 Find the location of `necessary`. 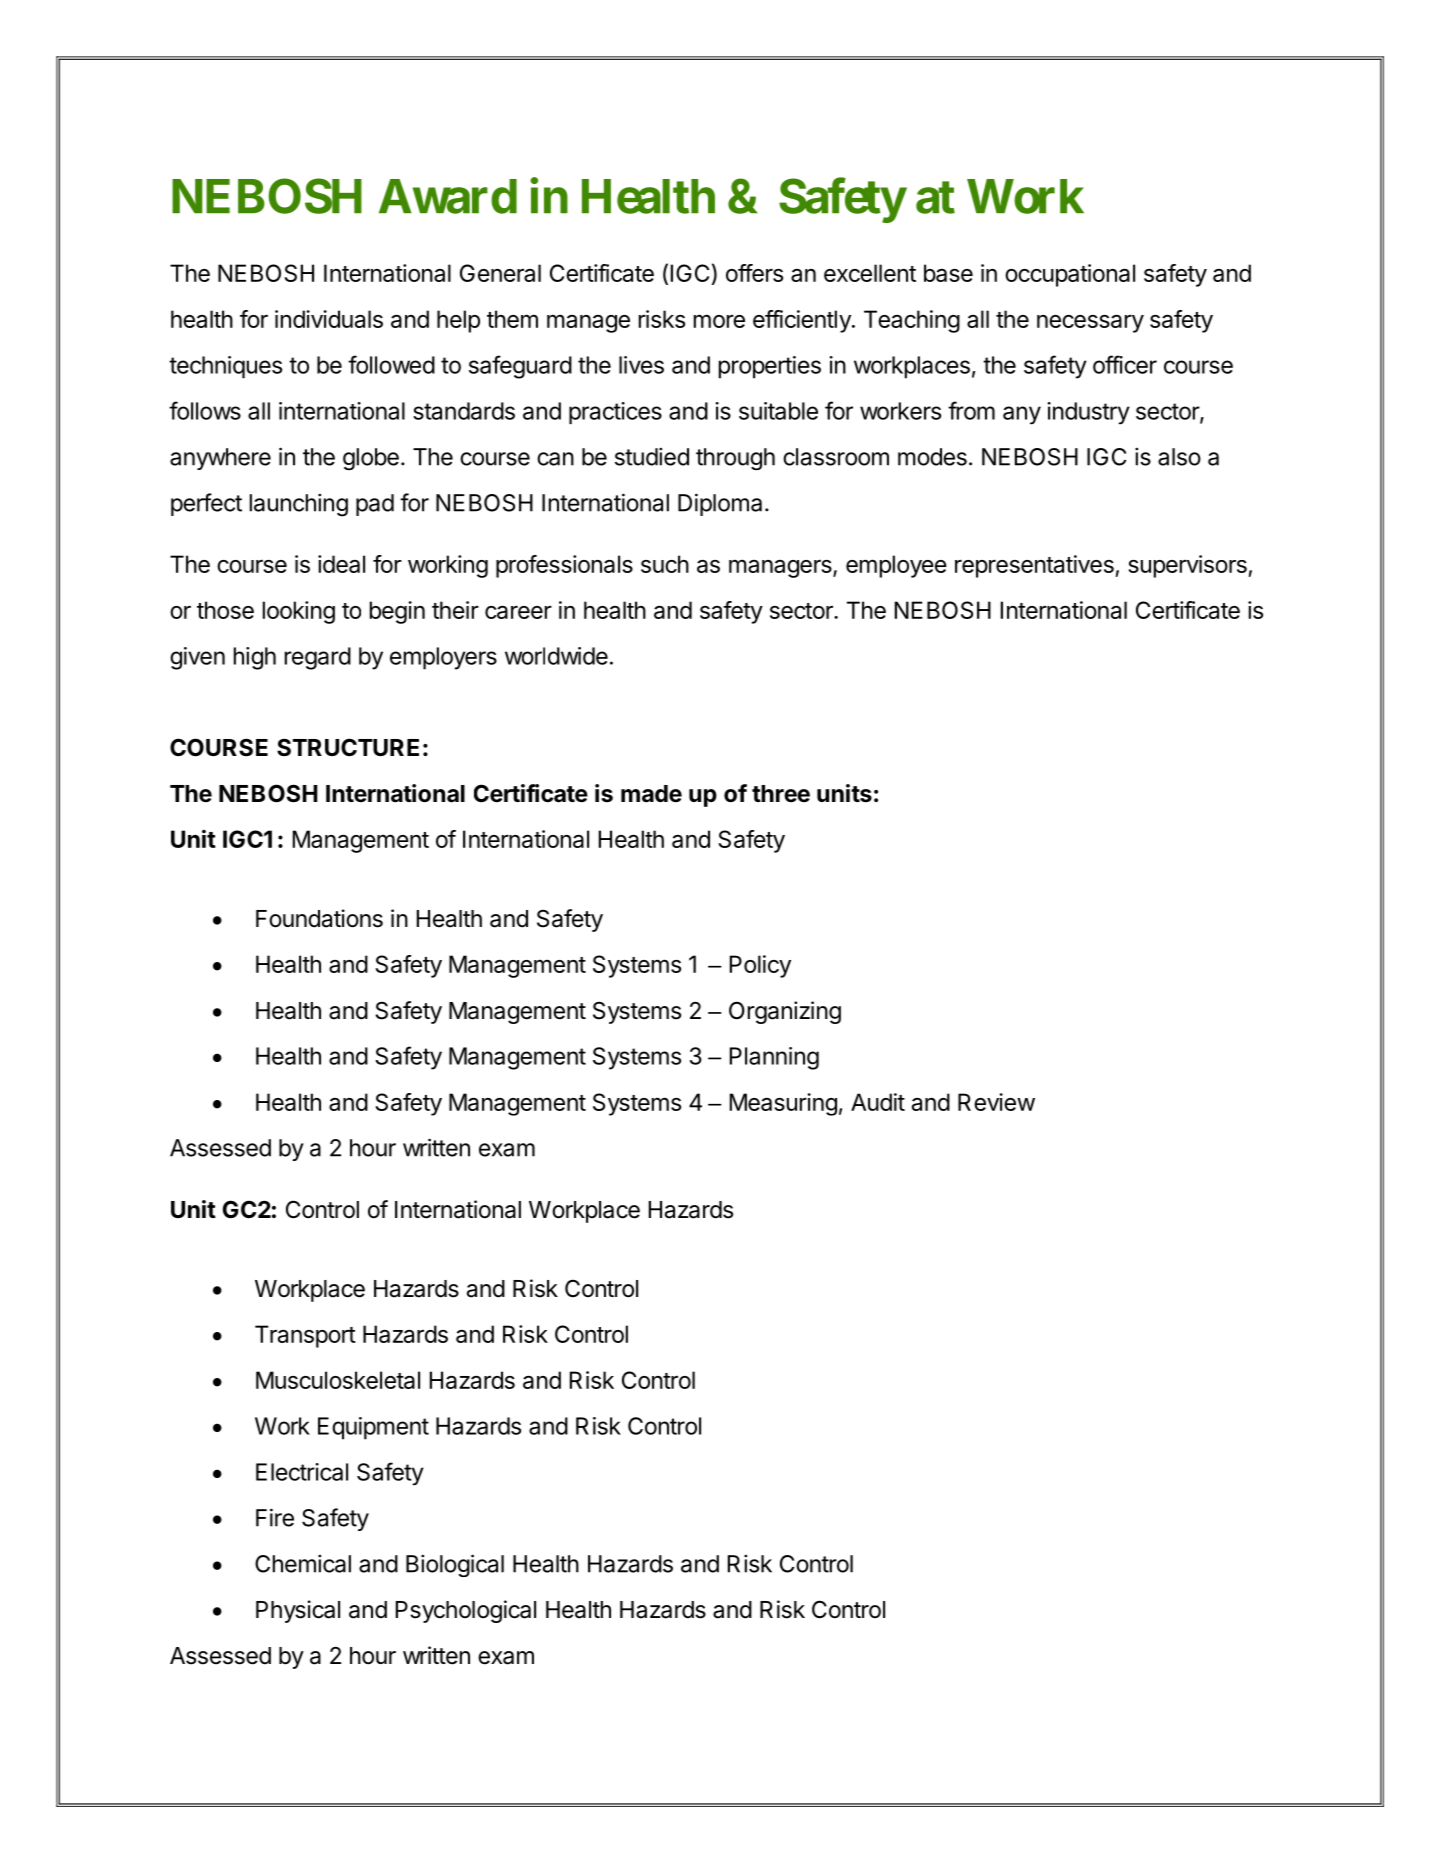

necessary is located at coordinates (1090, 323).
